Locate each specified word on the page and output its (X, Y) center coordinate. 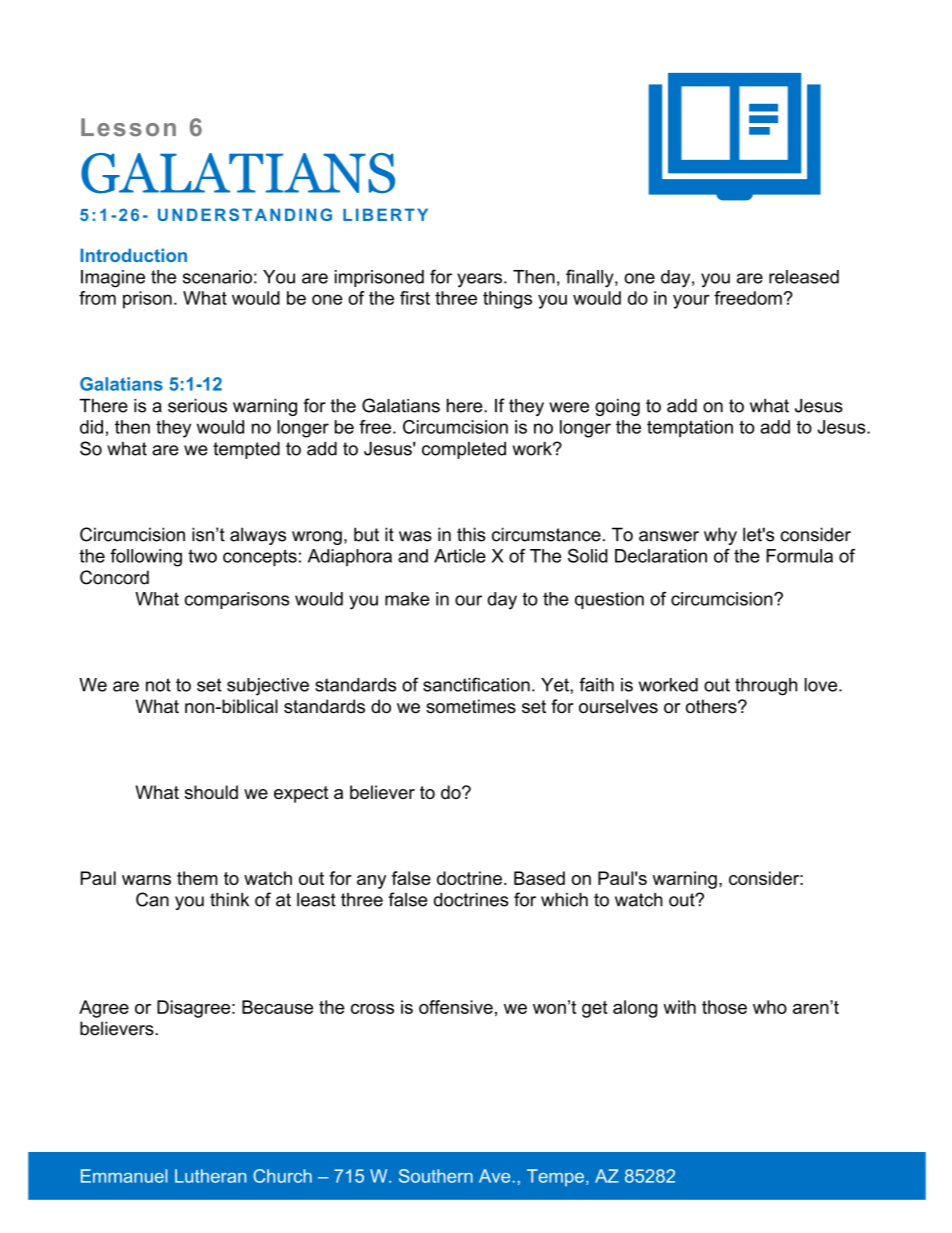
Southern (436, 1176)
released (804, 277)
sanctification (476, 684)
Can (152, 899)
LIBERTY (385, 214)
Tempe (555, 1177)
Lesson (128, 127)
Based (539, 878)
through (766, 687)
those (724, 1007)
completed (464, 450)
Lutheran (210, 1176)
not (158, 685)
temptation (690, 429)
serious (197, 406)
